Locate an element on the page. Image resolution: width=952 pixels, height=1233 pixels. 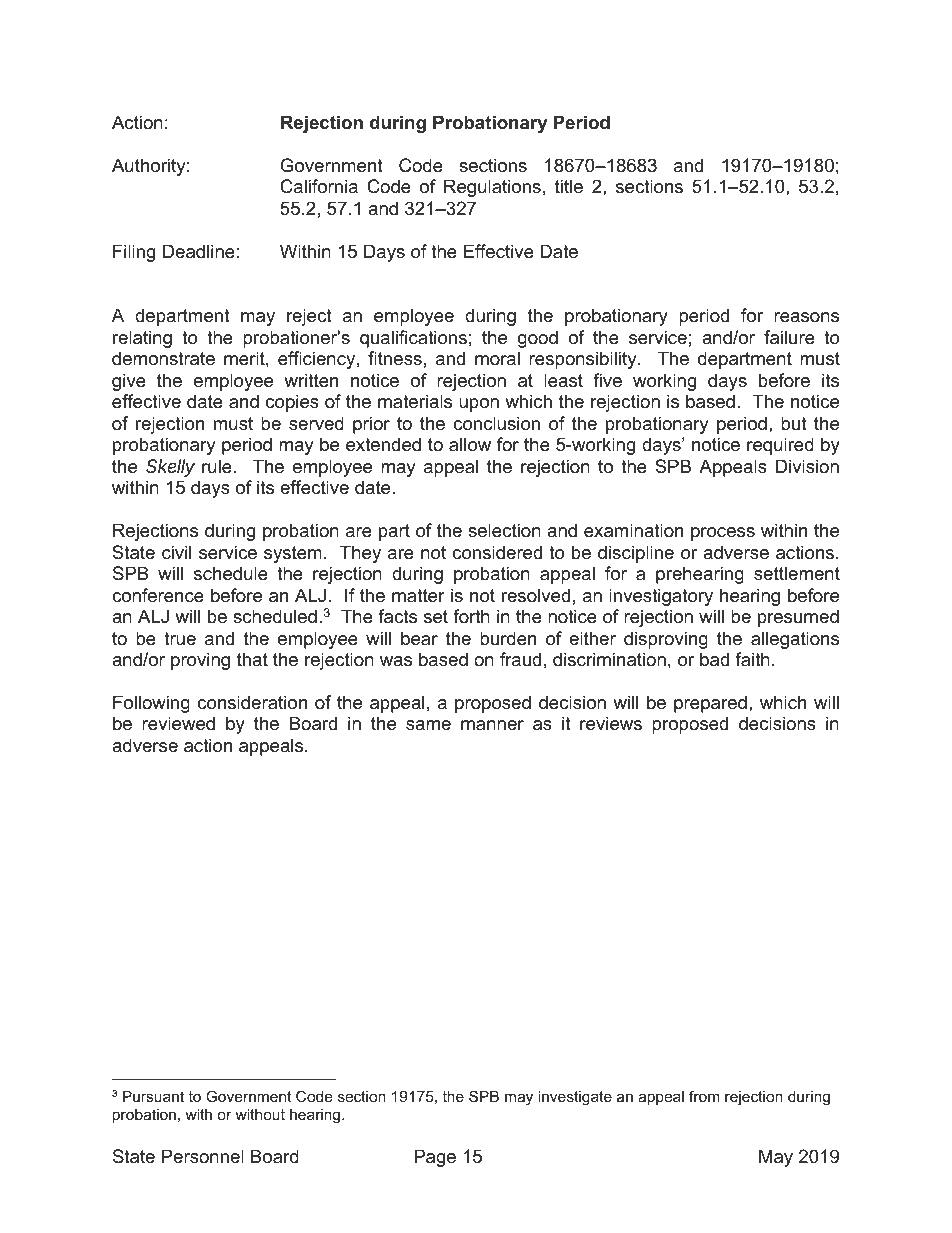
title is located at coordinates (569, 186).
